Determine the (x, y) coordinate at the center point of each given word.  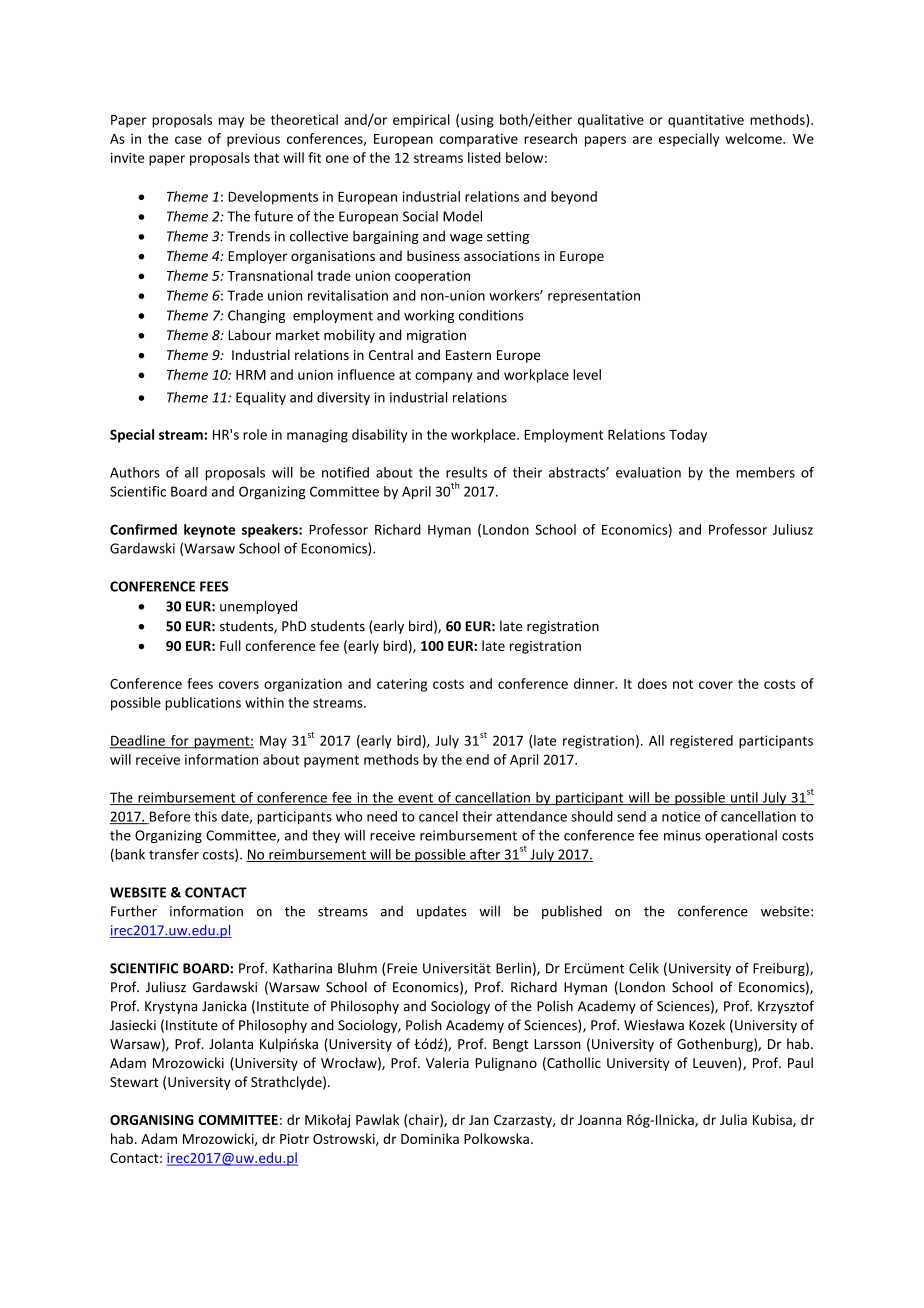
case (188, 140)
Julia (733, 1119)
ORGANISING (152, 1120)
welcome (755, 138)
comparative (479, 140)
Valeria (447, 1062)
